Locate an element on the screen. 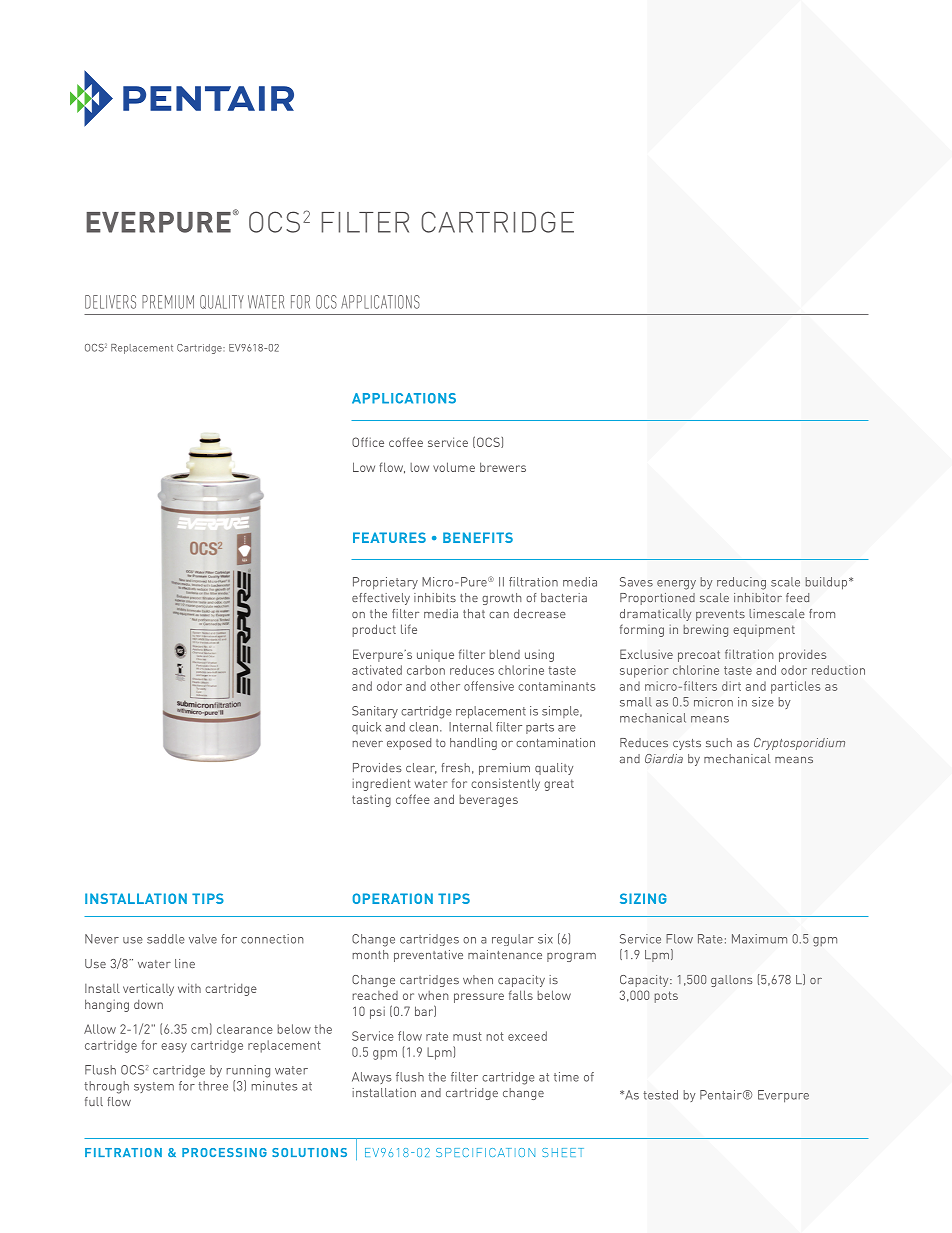 Image resolution: width=952 pixels, height=1233 pixels. quick is located at coordinates (366, 728).
